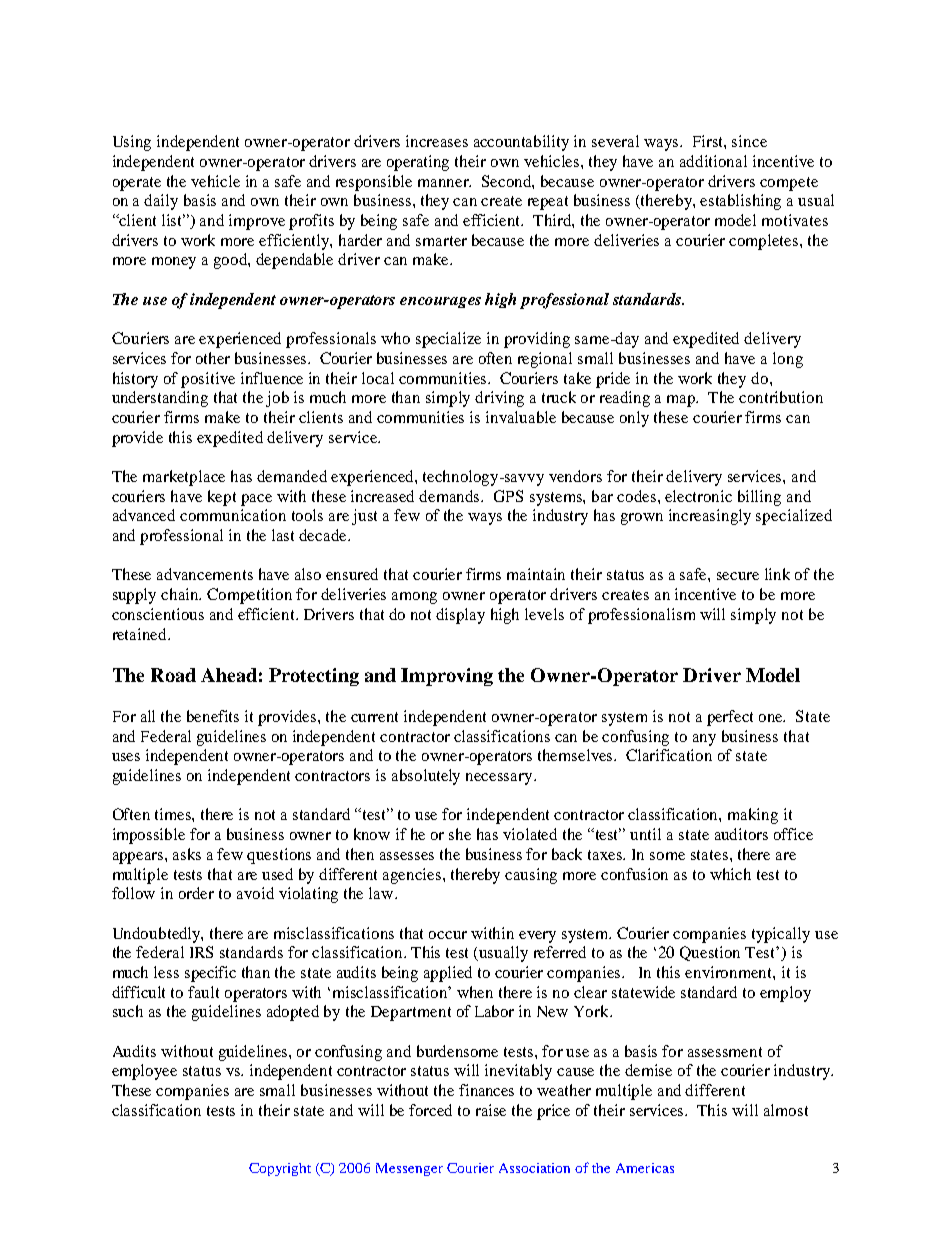 The image size is (952, 1233). What do you see at coordinates (444, 183) in the image?
I see `manner` at bounding box center [444, 183].
